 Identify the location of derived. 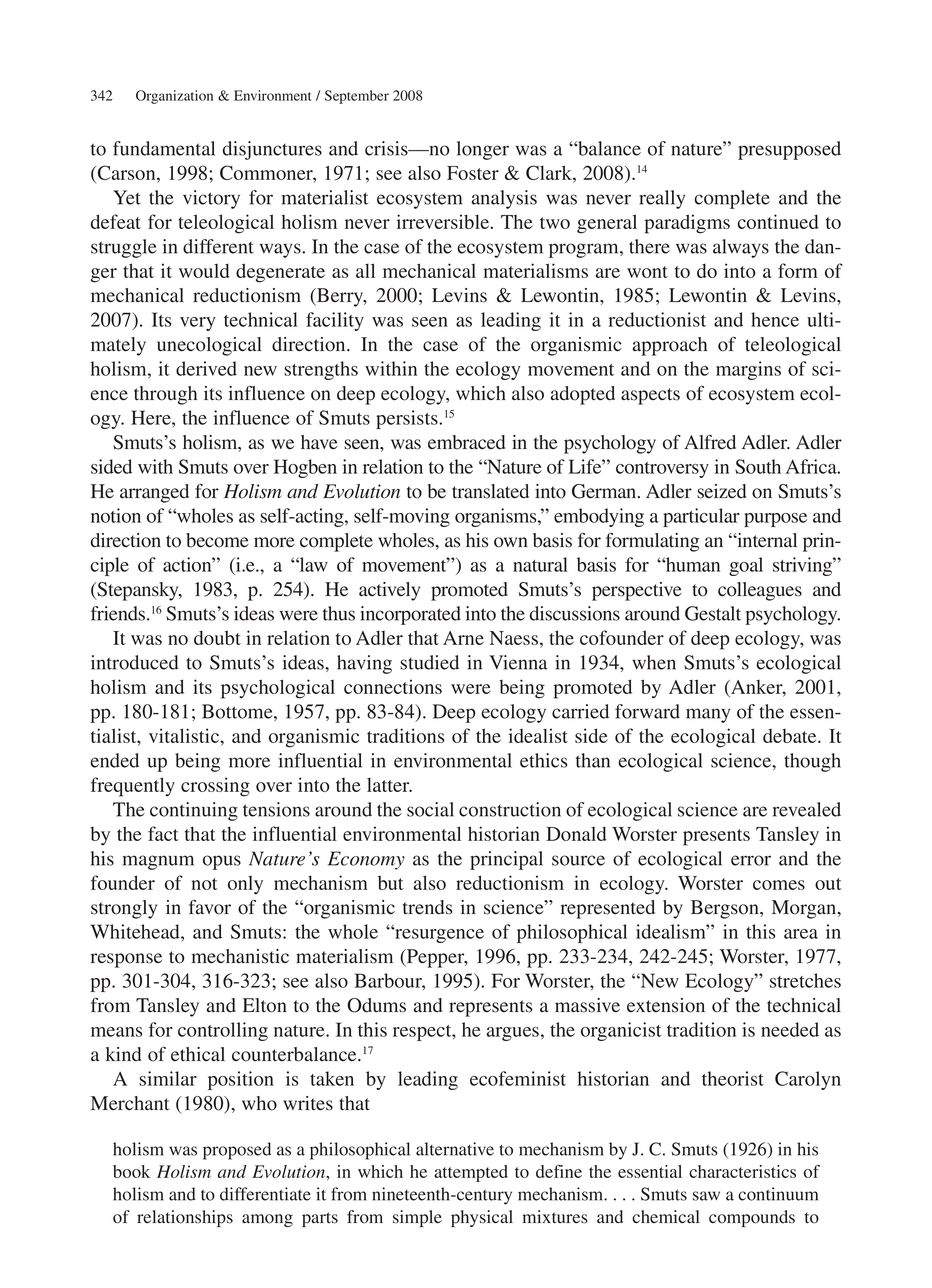
(206, 368).
